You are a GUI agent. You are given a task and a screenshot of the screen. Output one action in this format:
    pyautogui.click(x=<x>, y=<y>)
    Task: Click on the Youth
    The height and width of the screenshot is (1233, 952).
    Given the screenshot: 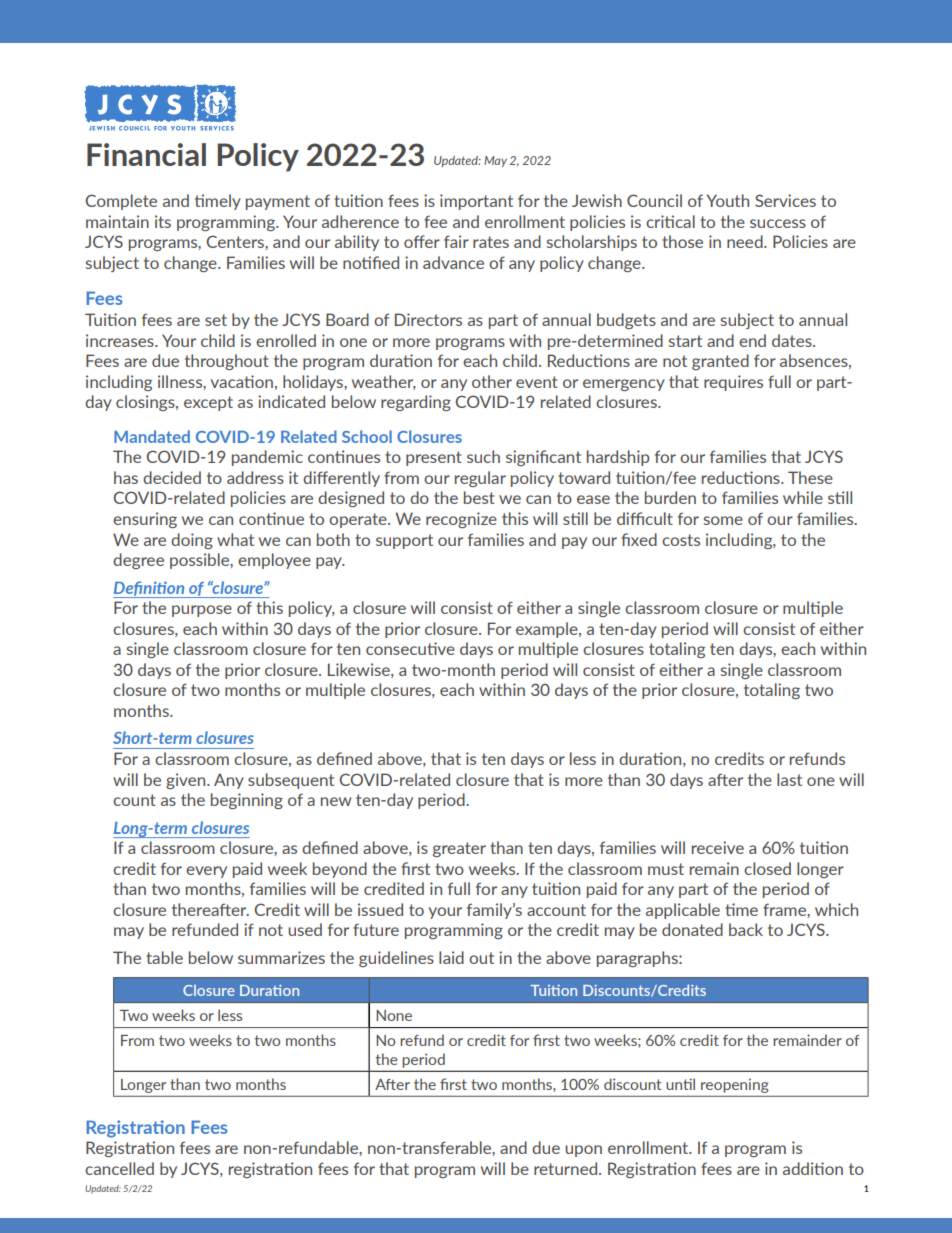 What is the action you would take?
    pyautogui.click(x=728, y=200)
